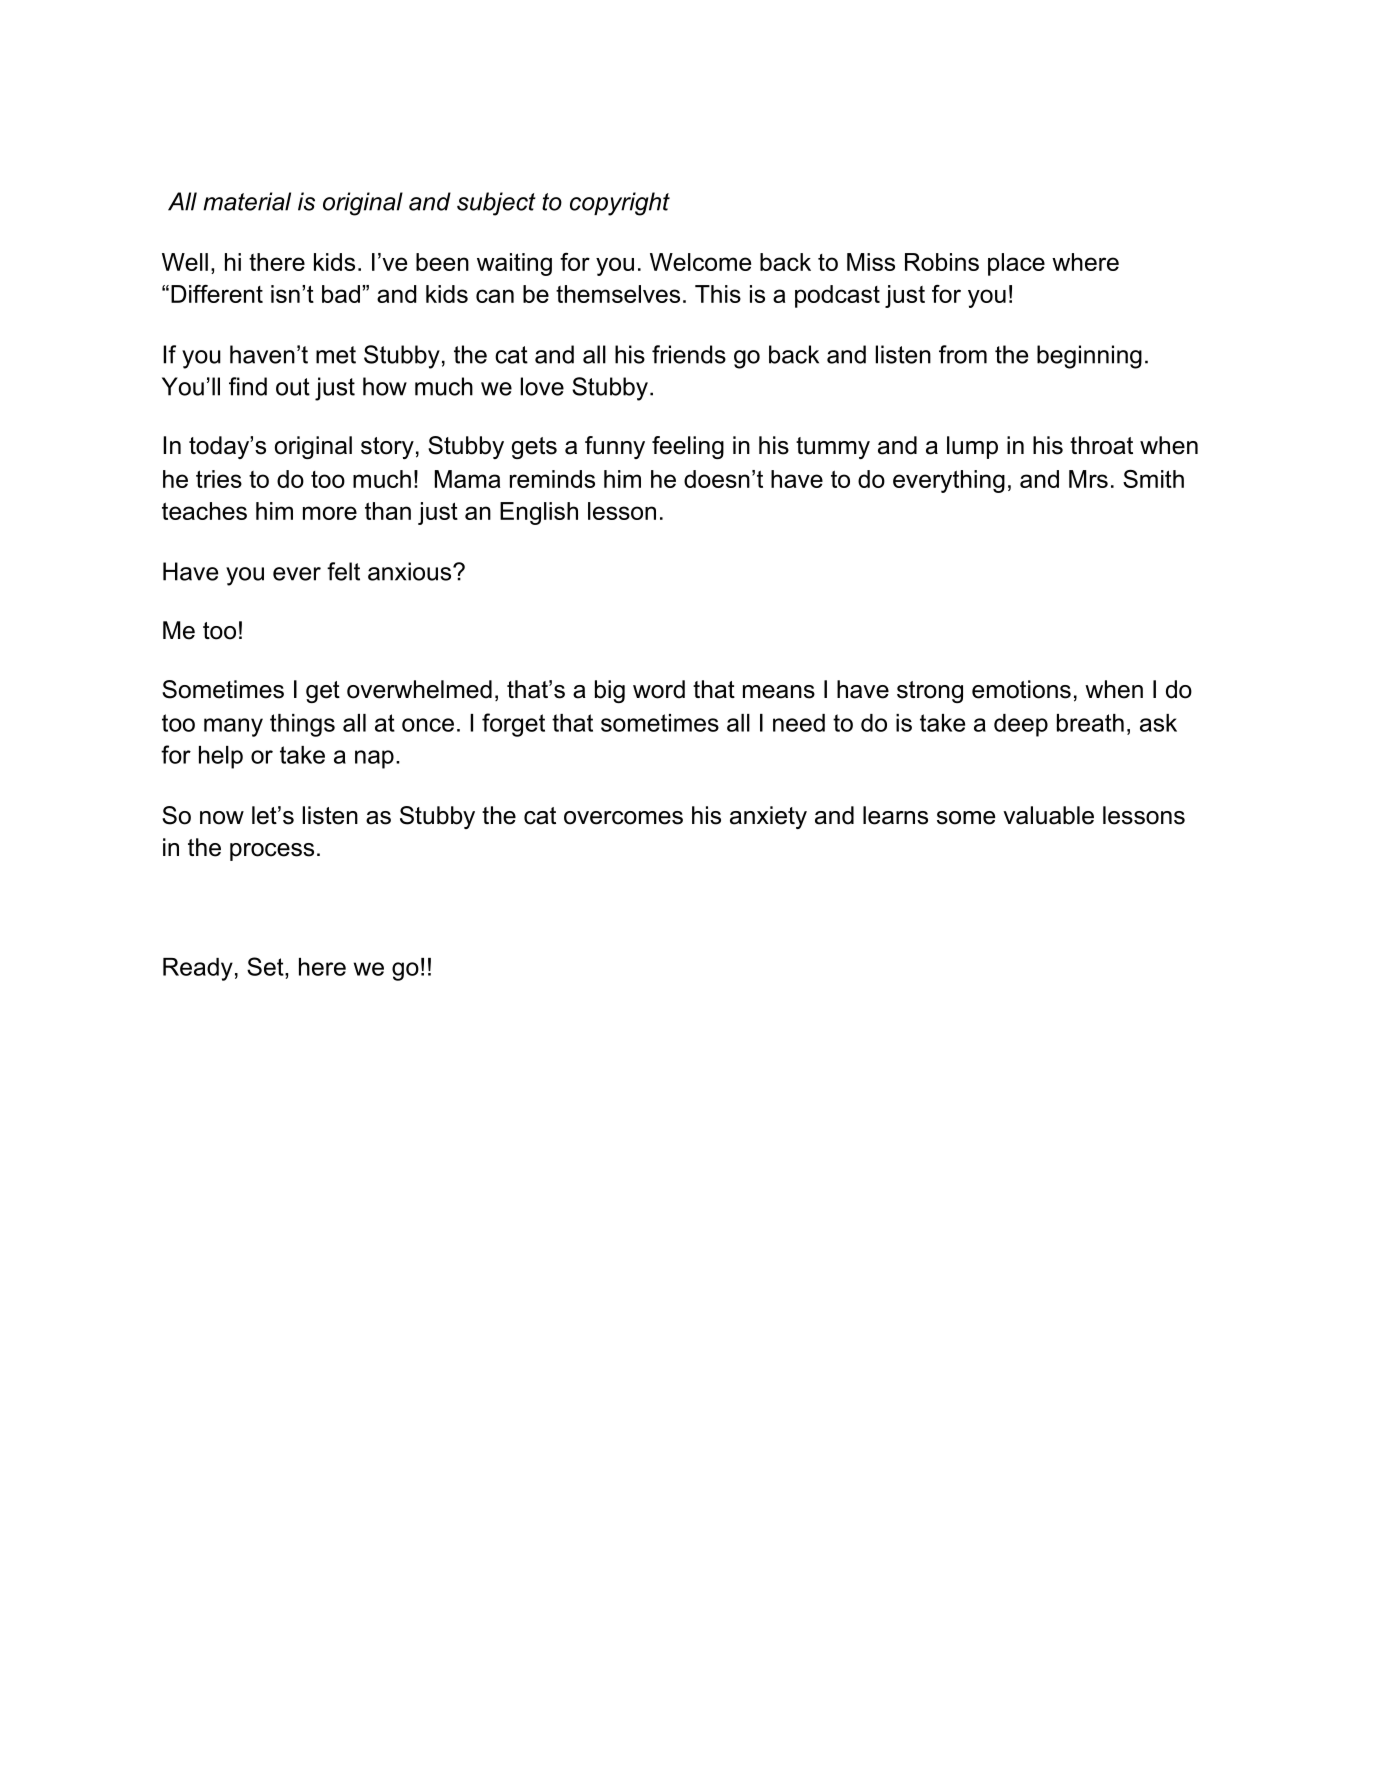  What do you see at coordinates (419, 689) in the screenshot?
I see `overwhelmed` at bounding box center [419, 689].
